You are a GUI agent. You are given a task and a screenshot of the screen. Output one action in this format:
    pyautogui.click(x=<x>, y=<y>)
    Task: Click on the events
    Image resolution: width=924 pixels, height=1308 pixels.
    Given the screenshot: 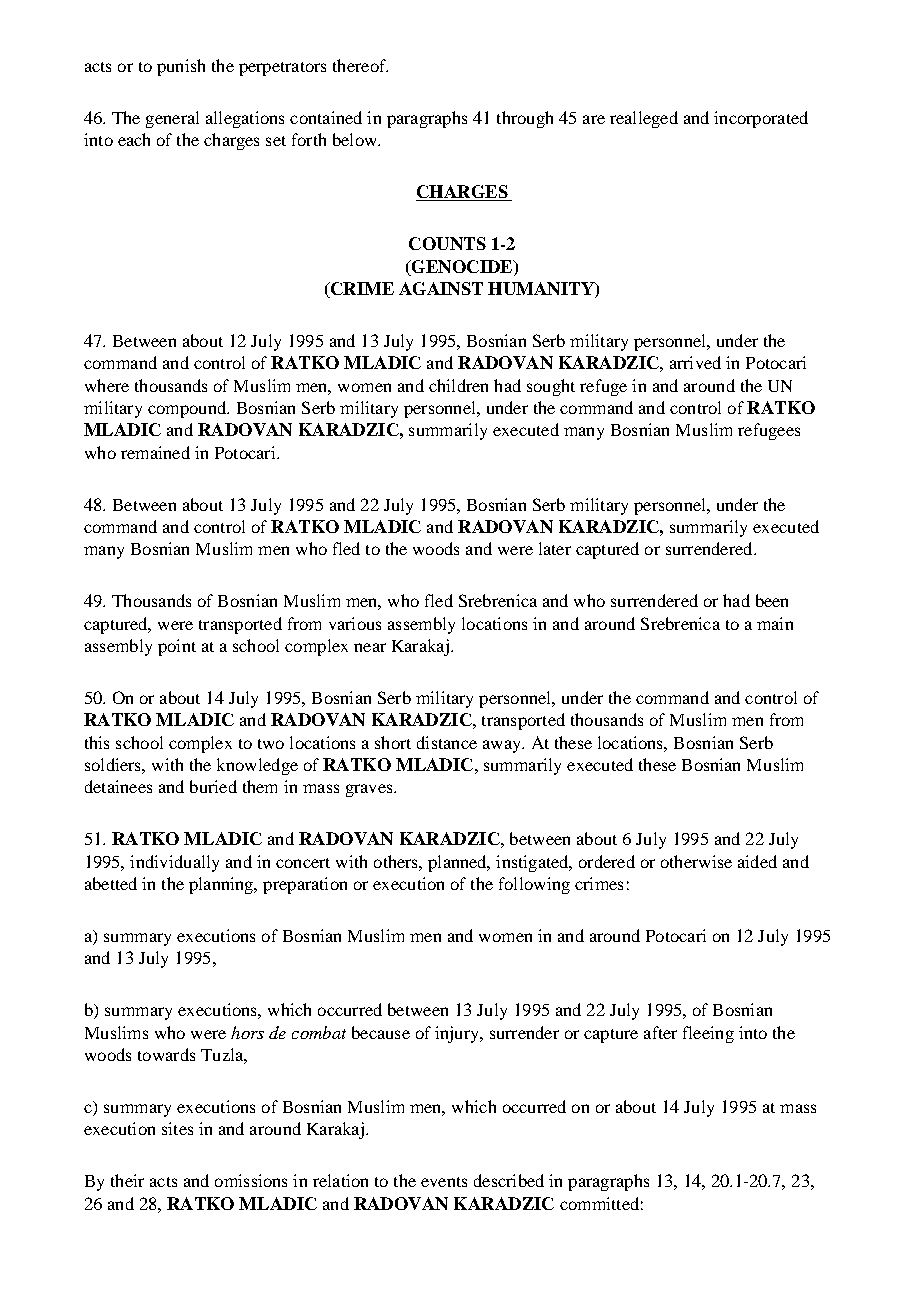 What is the action you would take?
    pyautogui.click(x=444, y=1182)
